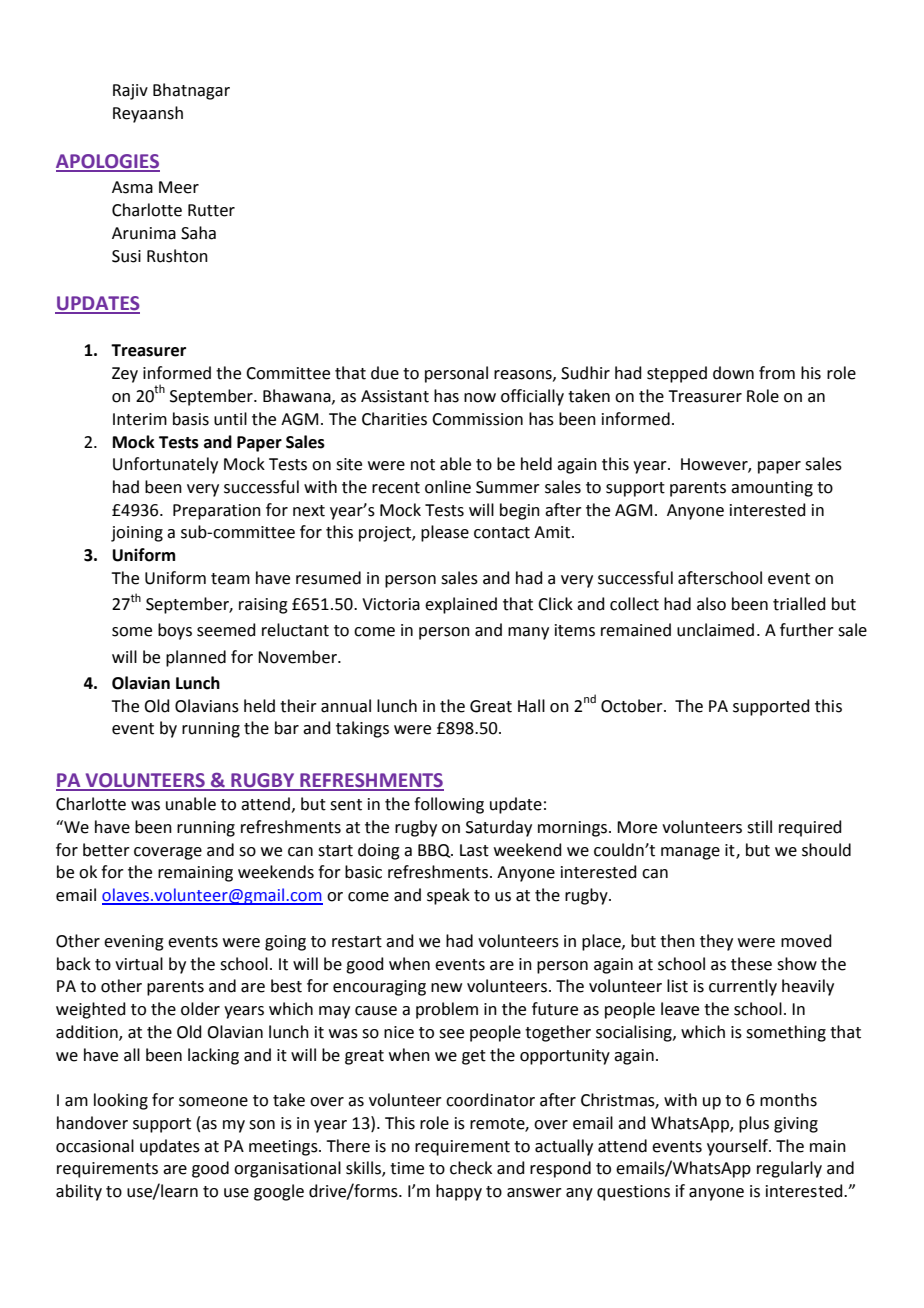 Image resolution: width=924 pixels, height=1308 pixels. Describe the element at coordinates (448, 487) in the page. I see `online` at that location.
